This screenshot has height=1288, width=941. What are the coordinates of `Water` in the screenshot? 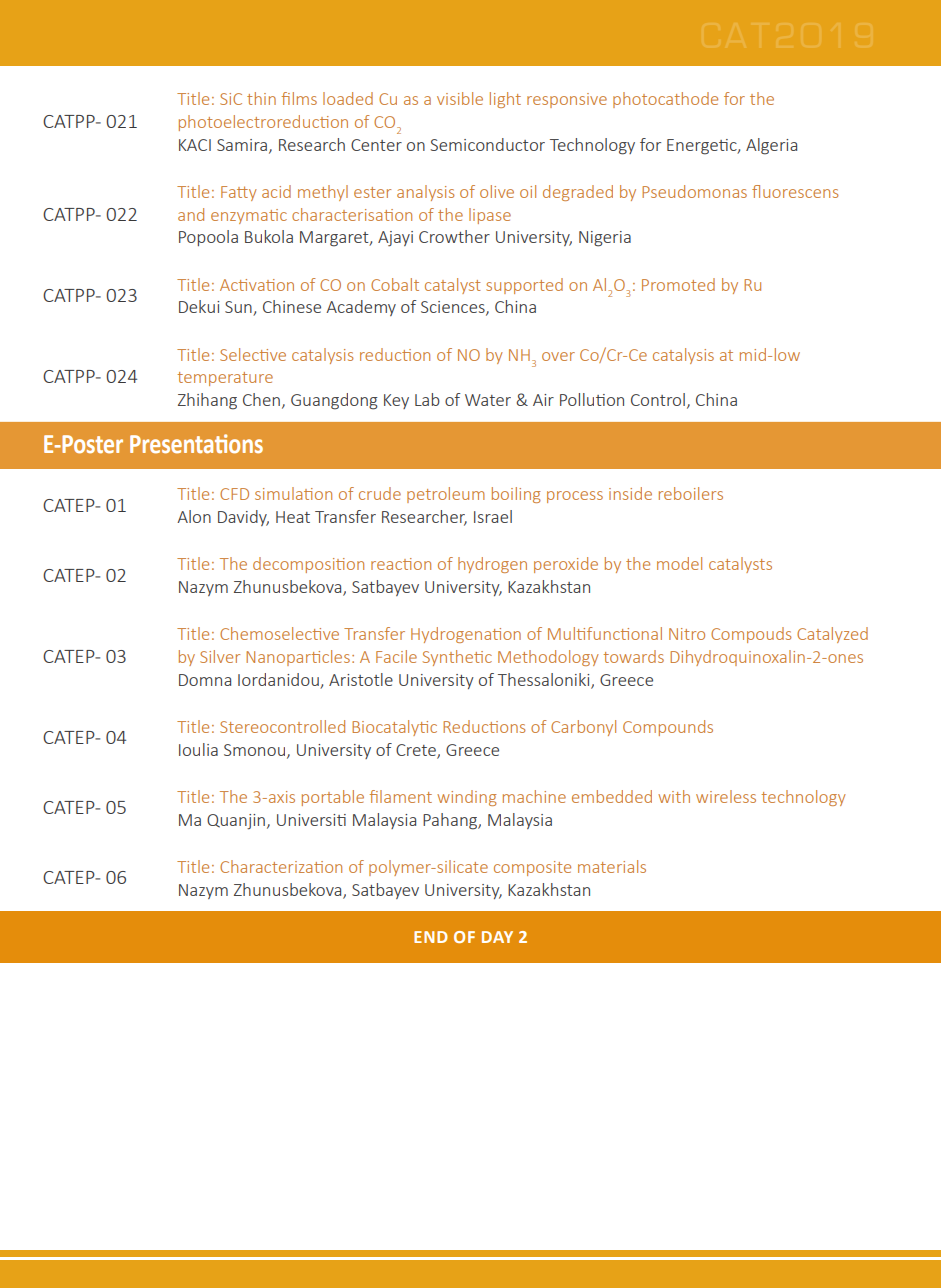 It's located at (488, 400).
